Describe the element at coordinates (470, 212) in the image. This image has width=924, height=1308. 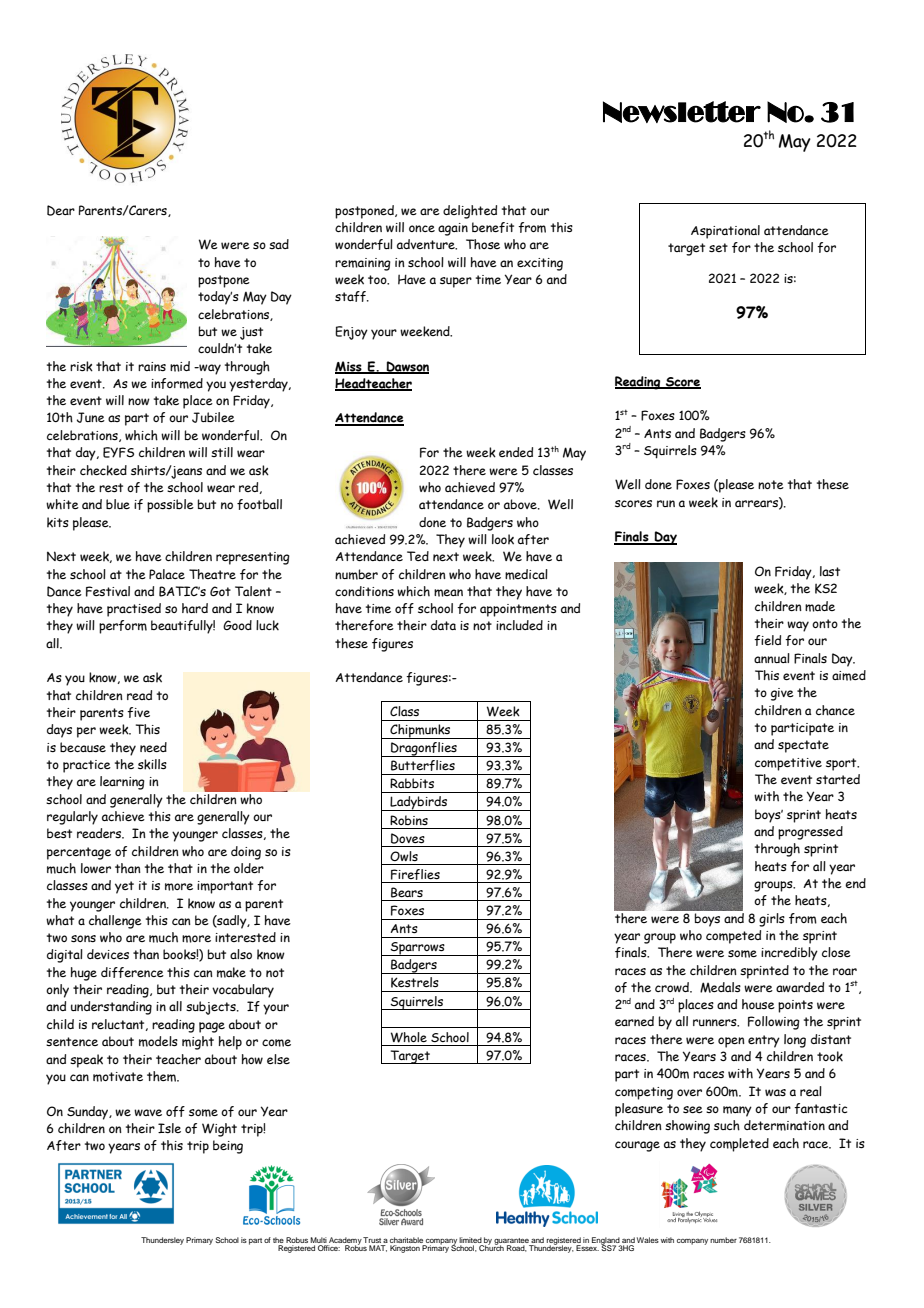
I see `delighted` at that location.
